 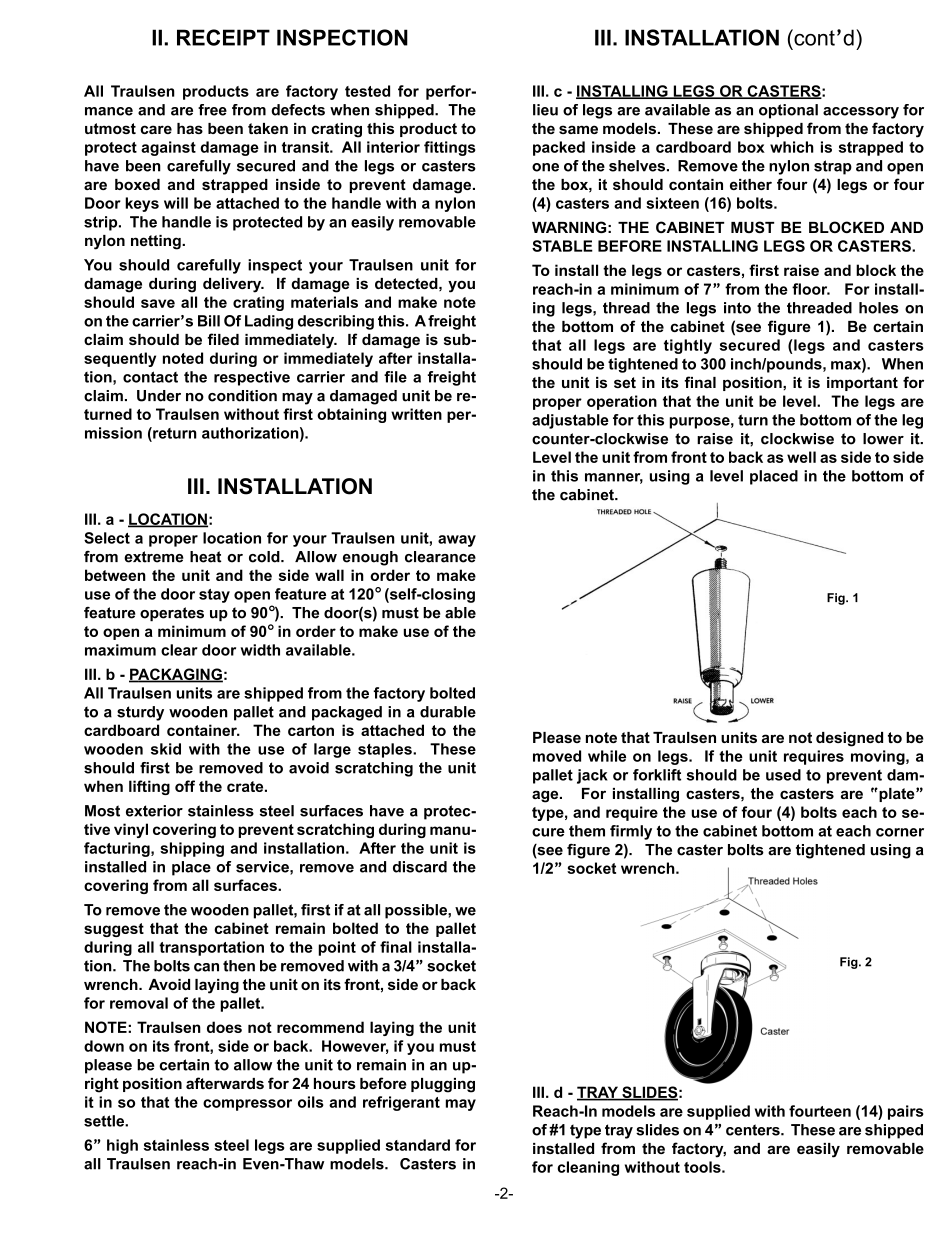 What do you see at coordinates (545, 110) in the page?
I see `lieu` at bounding box center [545, 110].
